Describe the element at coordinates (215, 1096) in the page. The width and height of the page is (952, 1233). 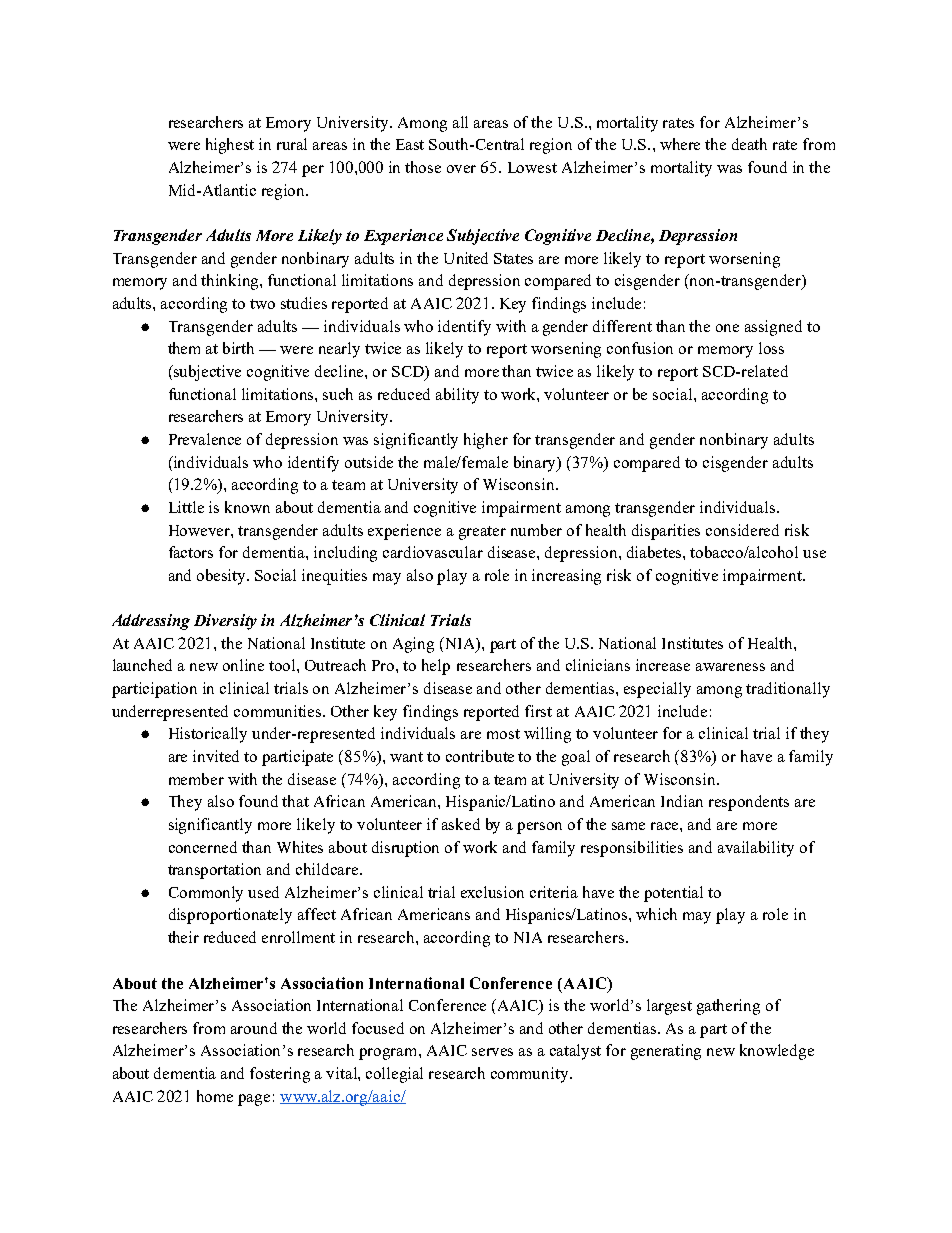
I see `home` at that location.
